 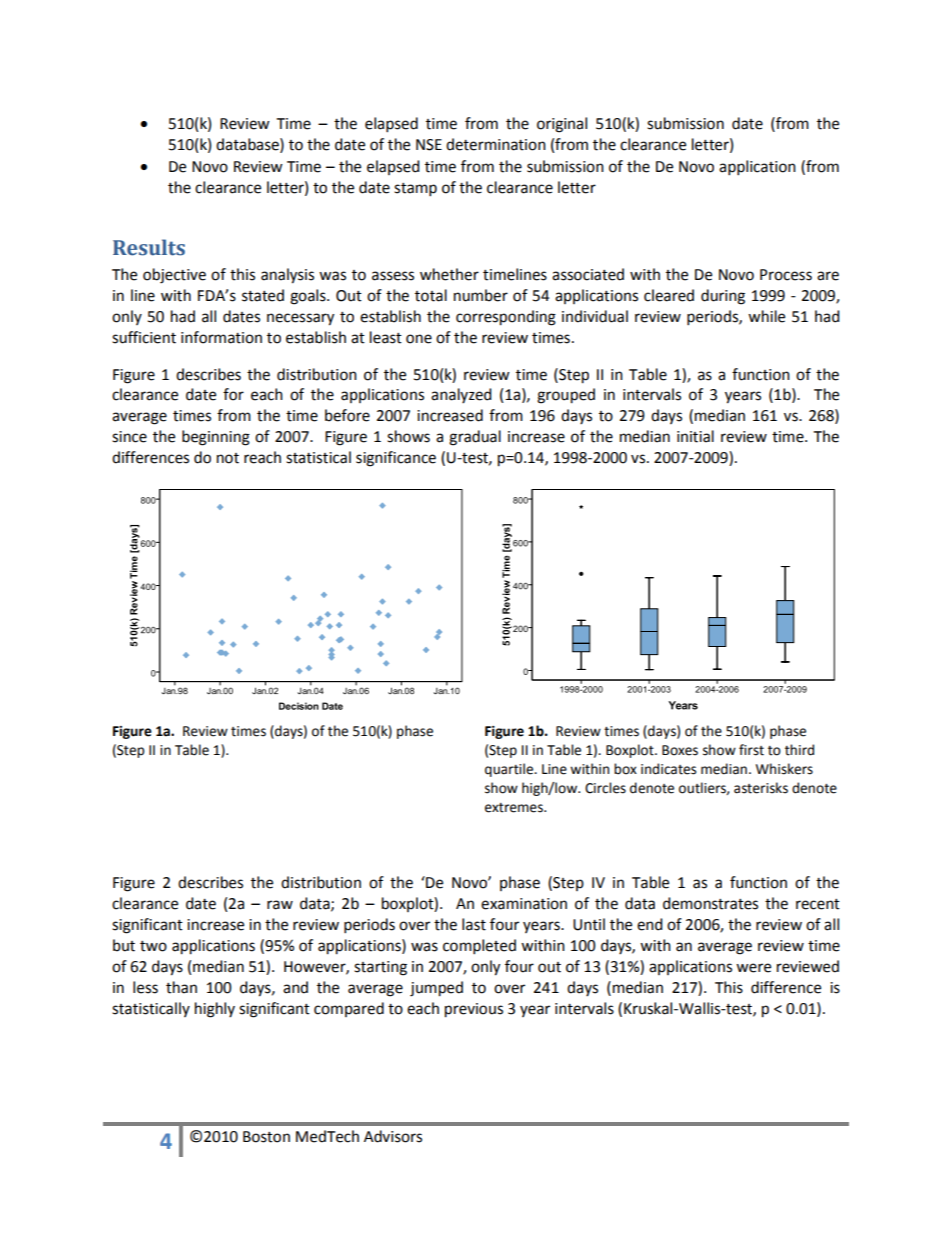 I want to click on beginning, so click(x=216, y=438).
